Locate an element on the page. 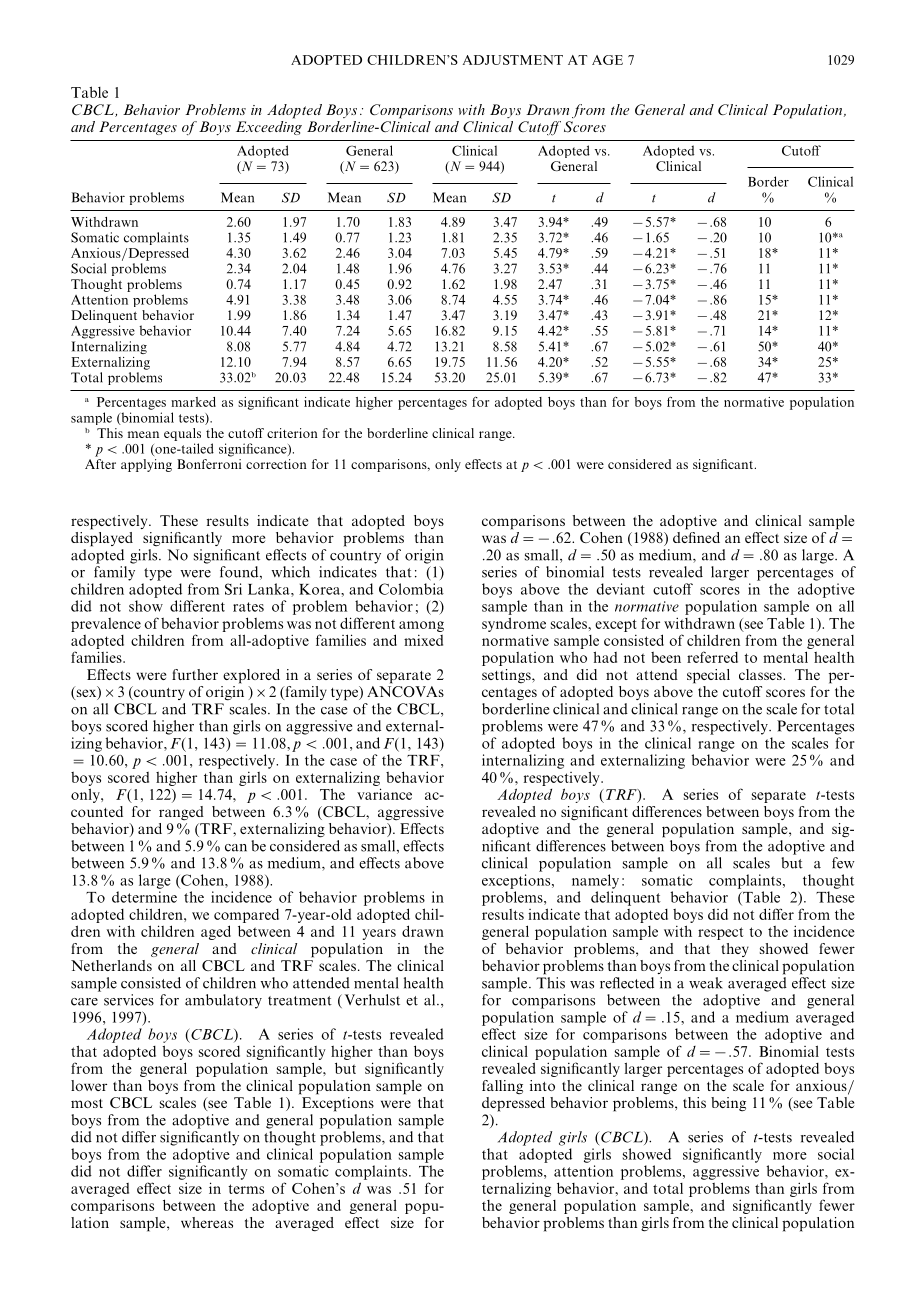  being is located at coordinates (728, 1104).
